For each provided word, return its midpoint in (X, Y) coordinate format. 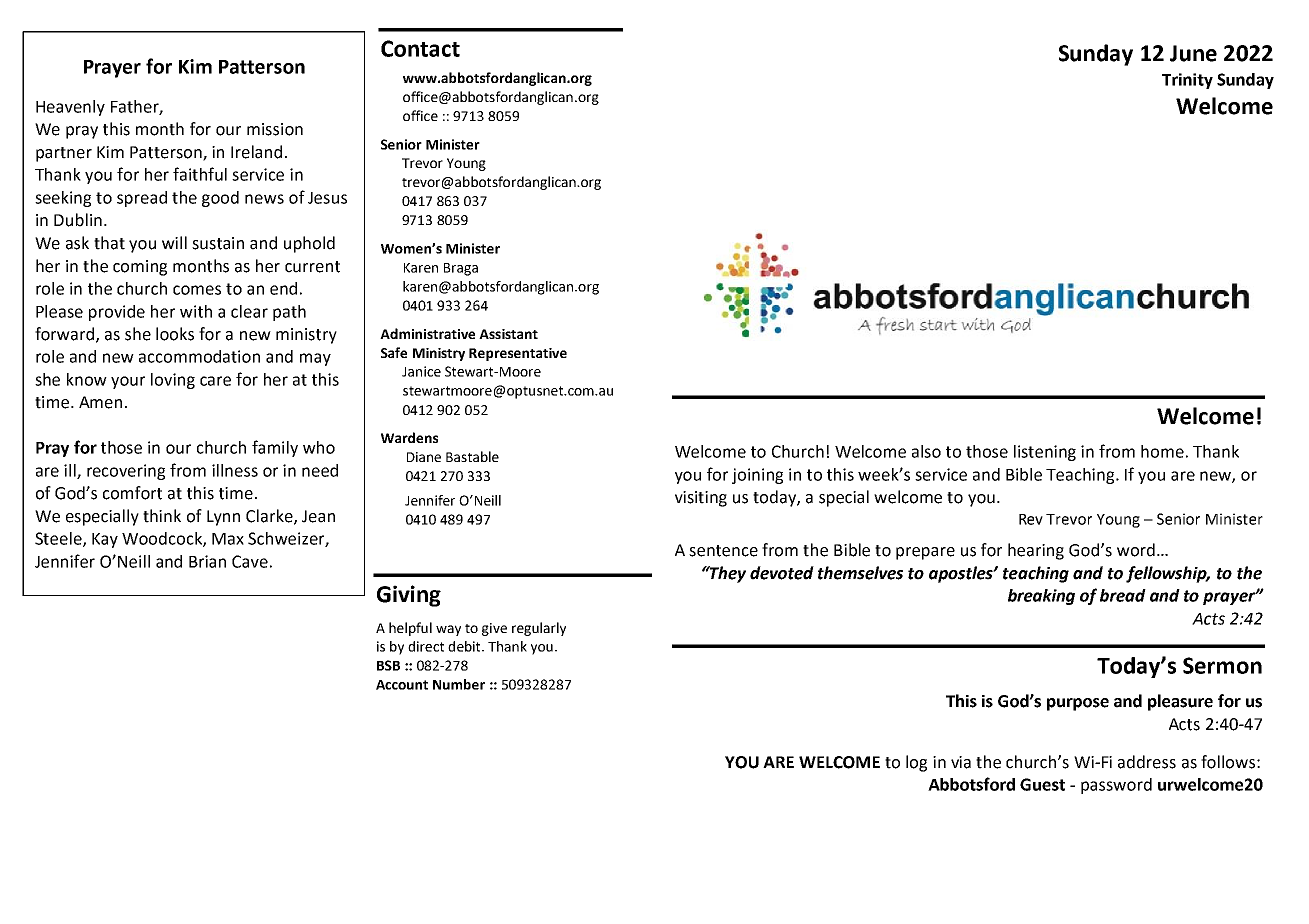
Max (228, 539)
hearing (1036, 551)
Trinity (1187, 81)
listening (1045, 453)
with (196, 311)
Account (402, 685)
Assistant (508, 334)
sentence (723, 551)
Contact (420, 48)
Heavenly (70, 108)
